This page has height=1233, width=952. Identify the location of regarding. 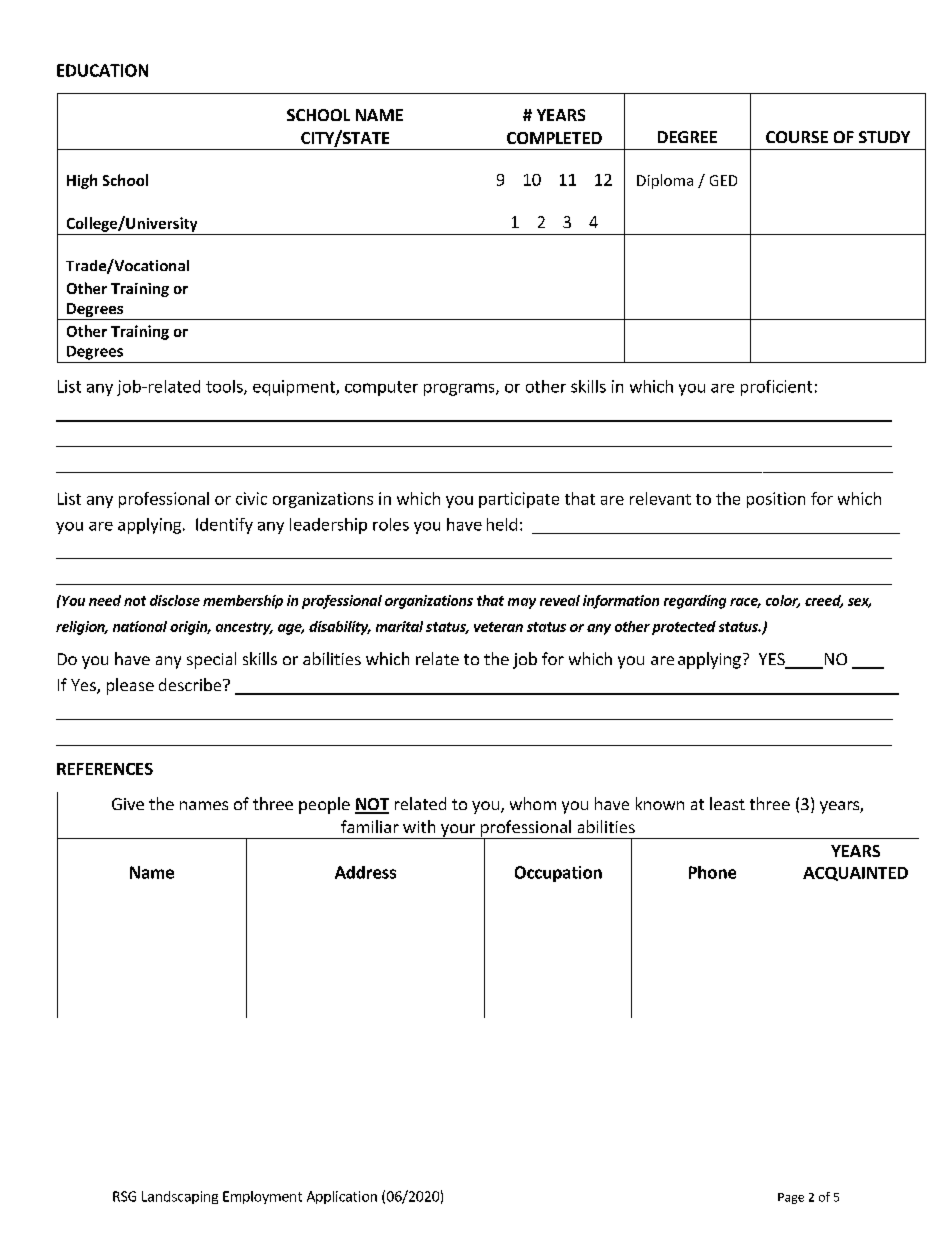
(695, 602).
